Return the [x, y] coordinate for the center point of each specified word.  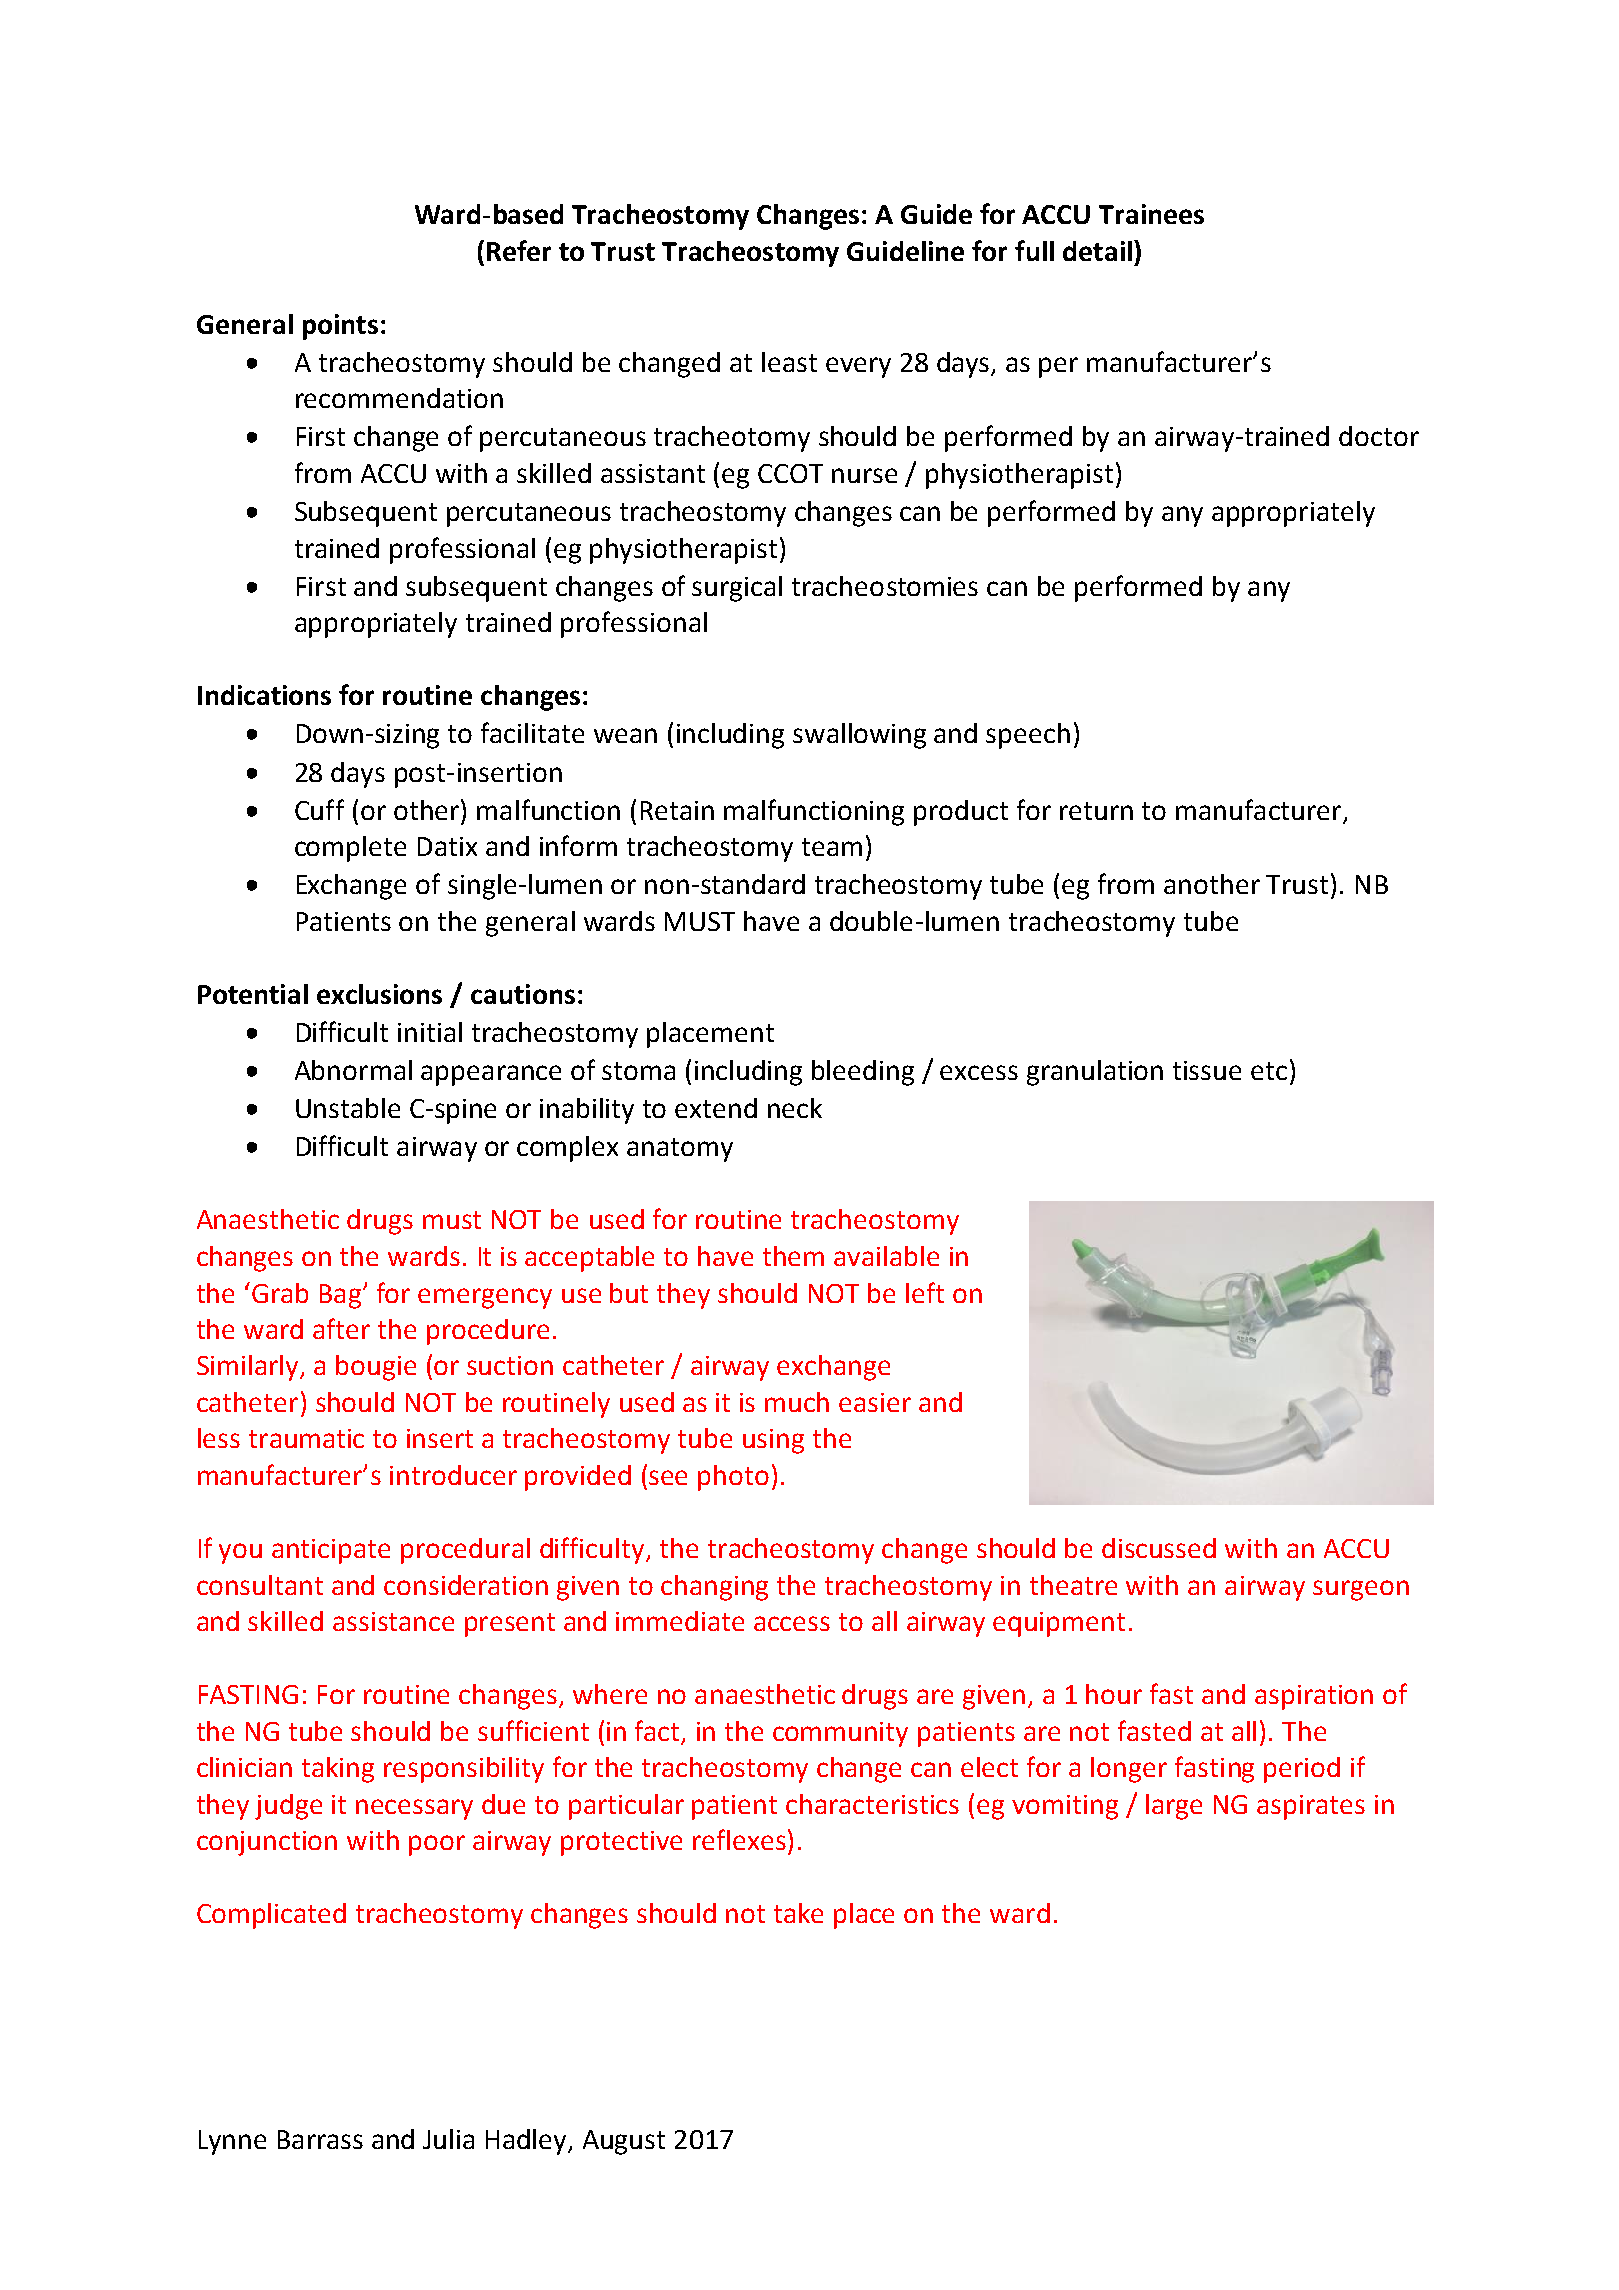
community [840, 1734]
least [789, 362]
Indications [264, 695]
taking [338, 1770]
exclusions [379, 994]
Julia [448, 2139]
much [797, 1402]
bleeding [863, 1073]
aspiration [1314, 1697]
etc [1269, 1071]
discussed [1159, 1548]
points [340, 327]
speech [1028, 736]
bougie [376, 1368]
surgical [737, 589]
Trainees [1151, 214]
